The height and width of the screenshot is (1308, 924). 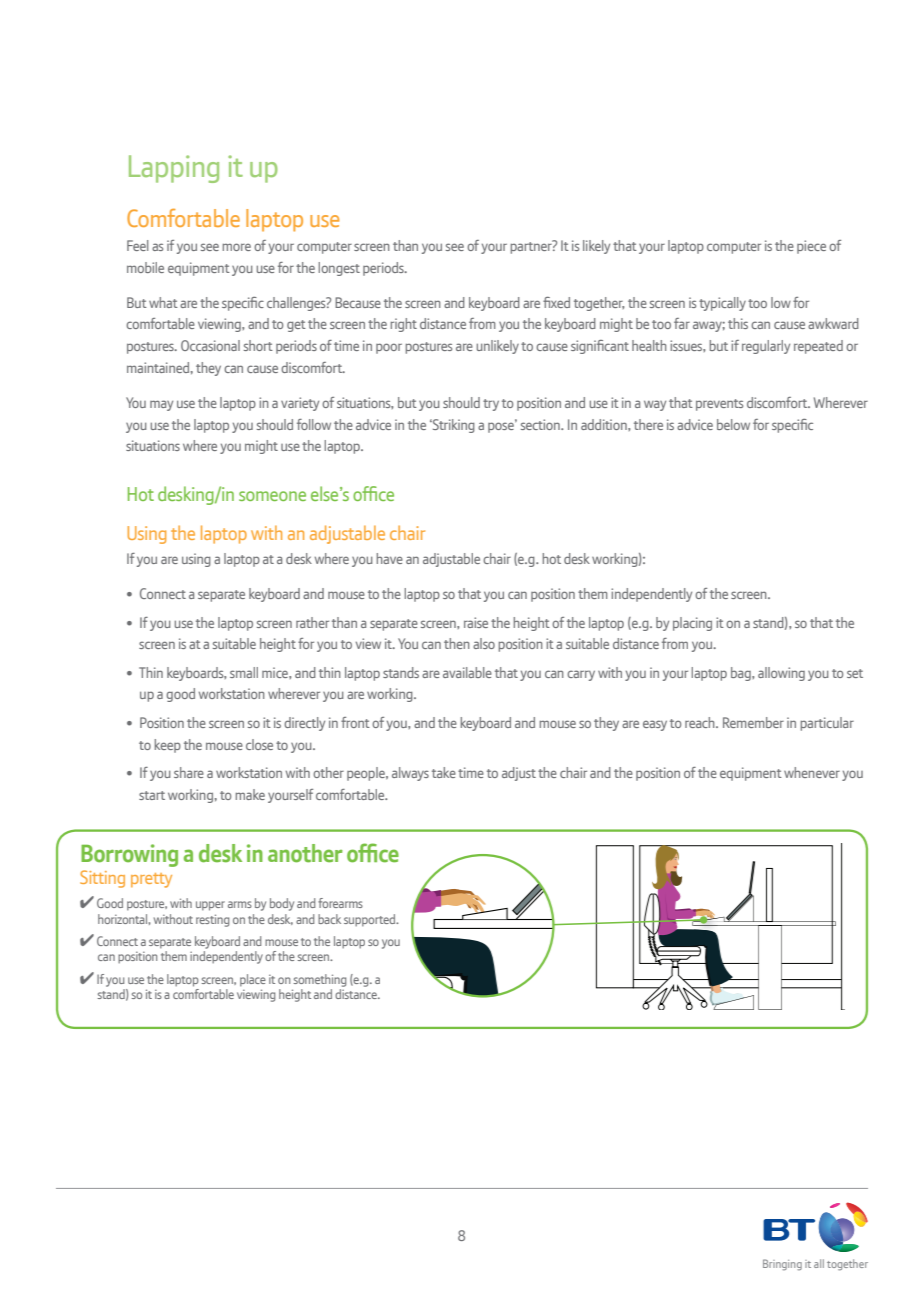 I want to click on Lapping, so click(x=174, y=169).
